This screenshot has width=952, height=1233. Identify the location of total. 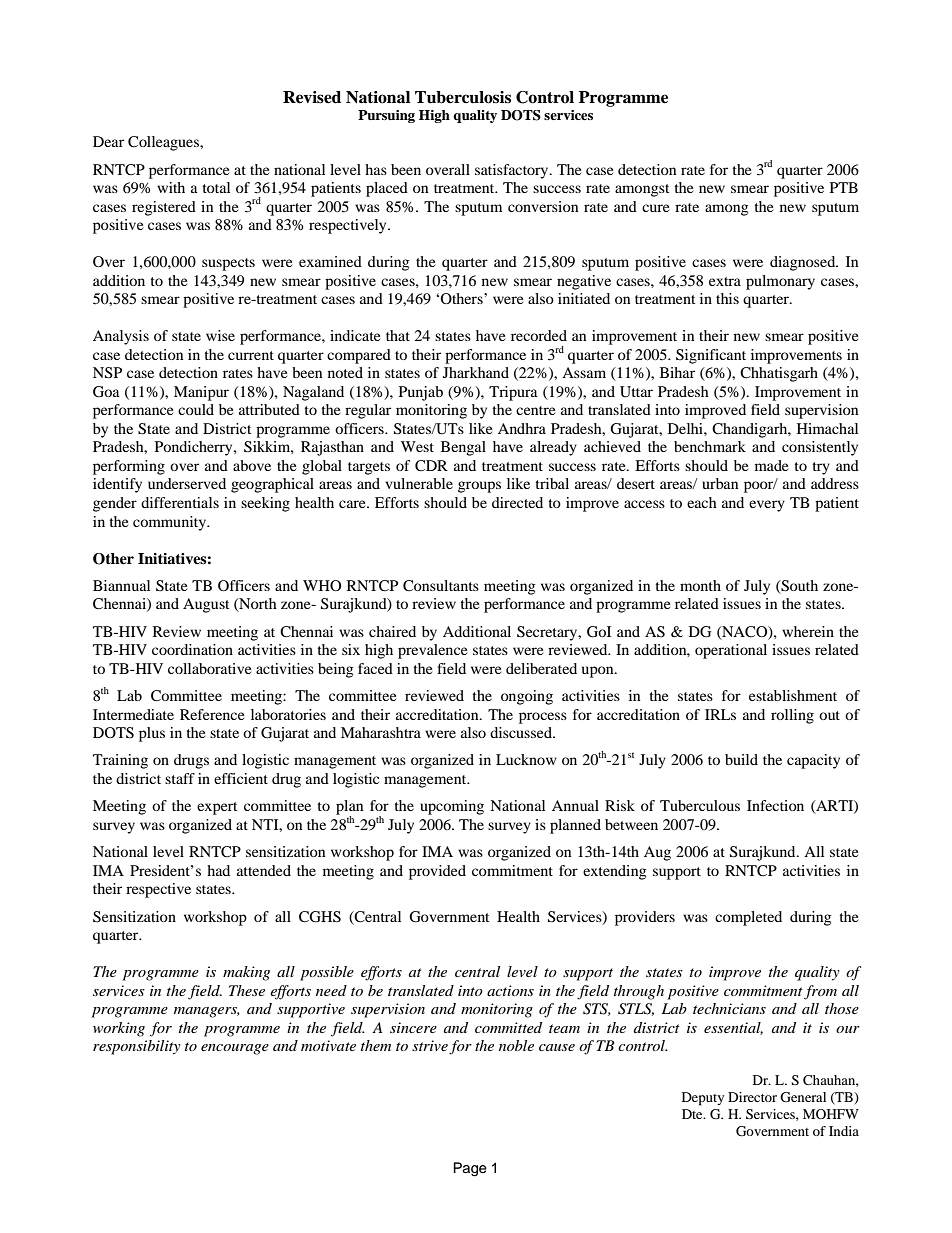
(216, 187).
